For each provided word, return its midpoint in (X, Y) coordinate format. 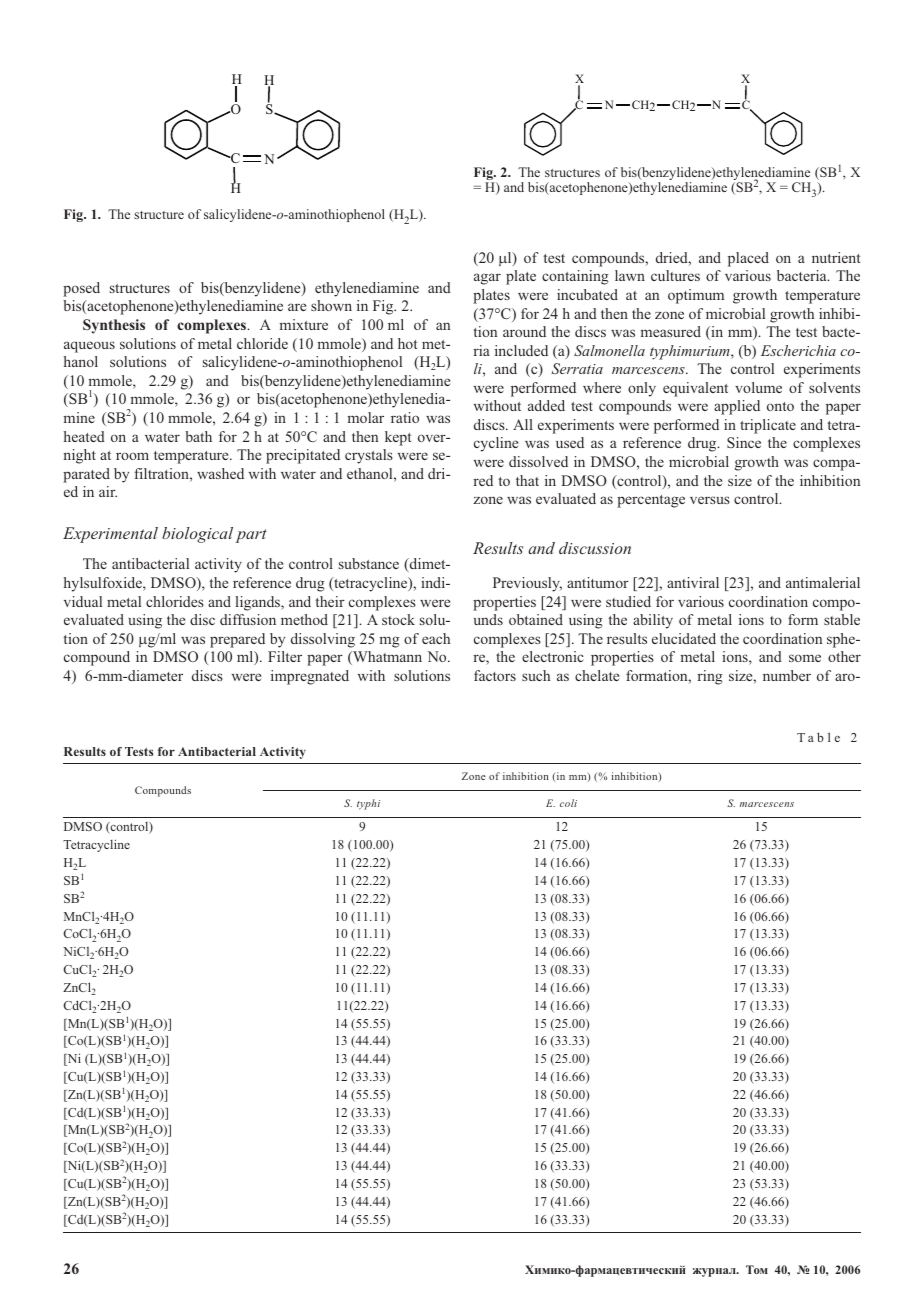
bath (198, 436)
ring (710, 677)
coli (568, 803)
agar (487, 279)
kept (398, 438)
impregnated (310, 677)
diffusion (248, 619)
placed (748, 259)
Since (744, 442)
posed (81, 289)
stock (398, 619)
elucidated (684, 638)
